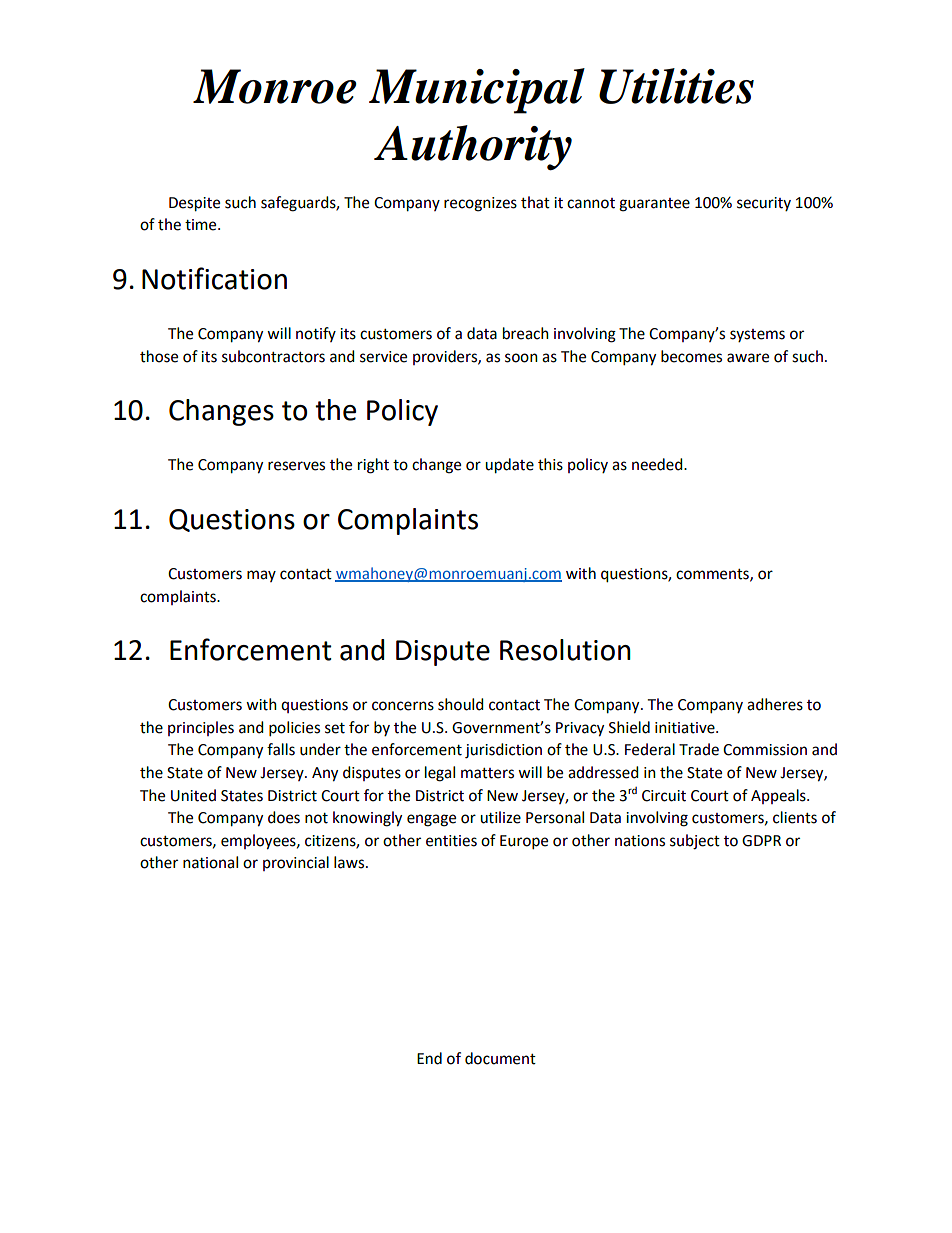 This screenshot has width=952, height=1233. I want to click on document, so click(500, 1058).
